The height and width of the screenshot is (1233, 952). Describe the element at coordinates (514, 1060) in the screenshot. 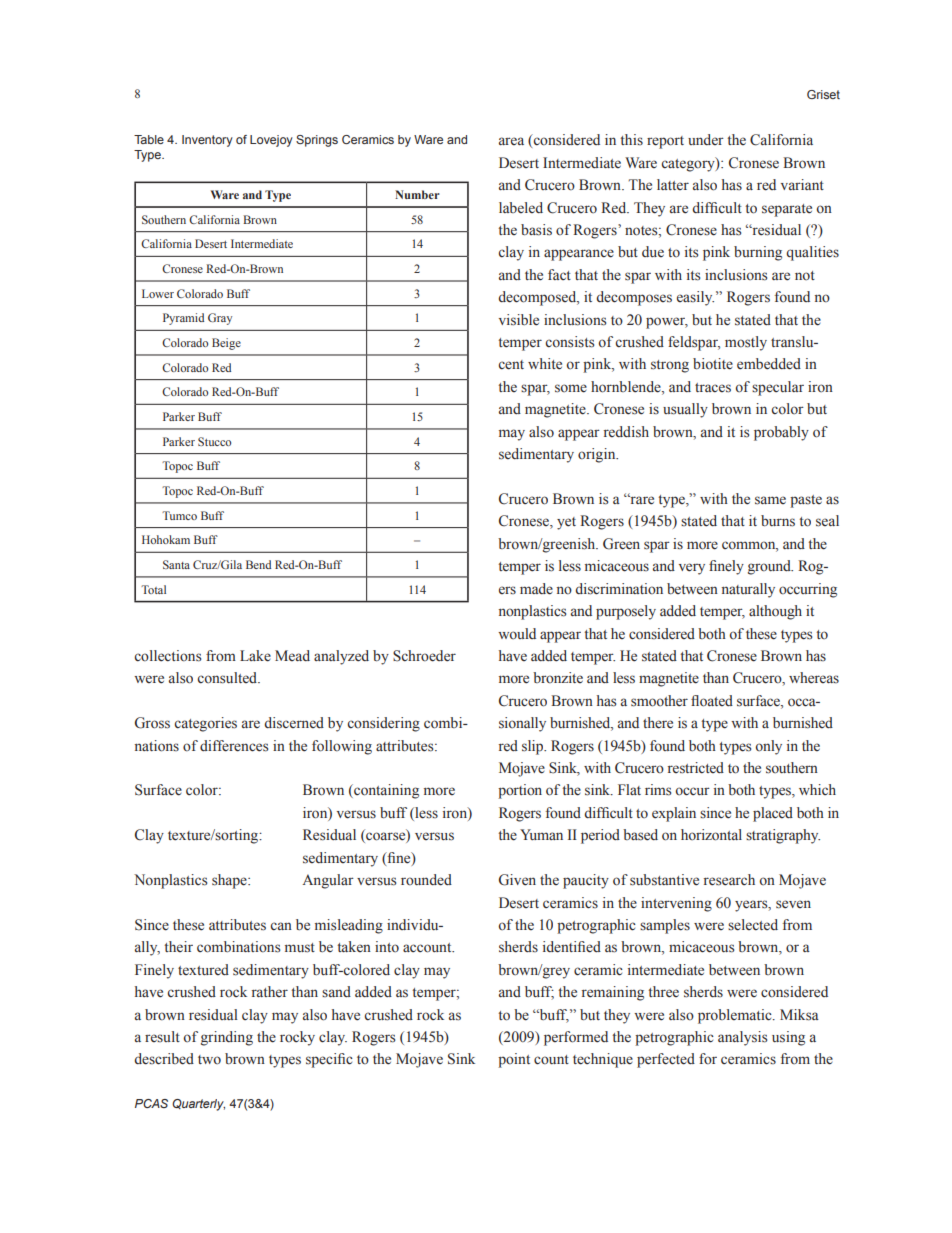

I see `point` at that location.
